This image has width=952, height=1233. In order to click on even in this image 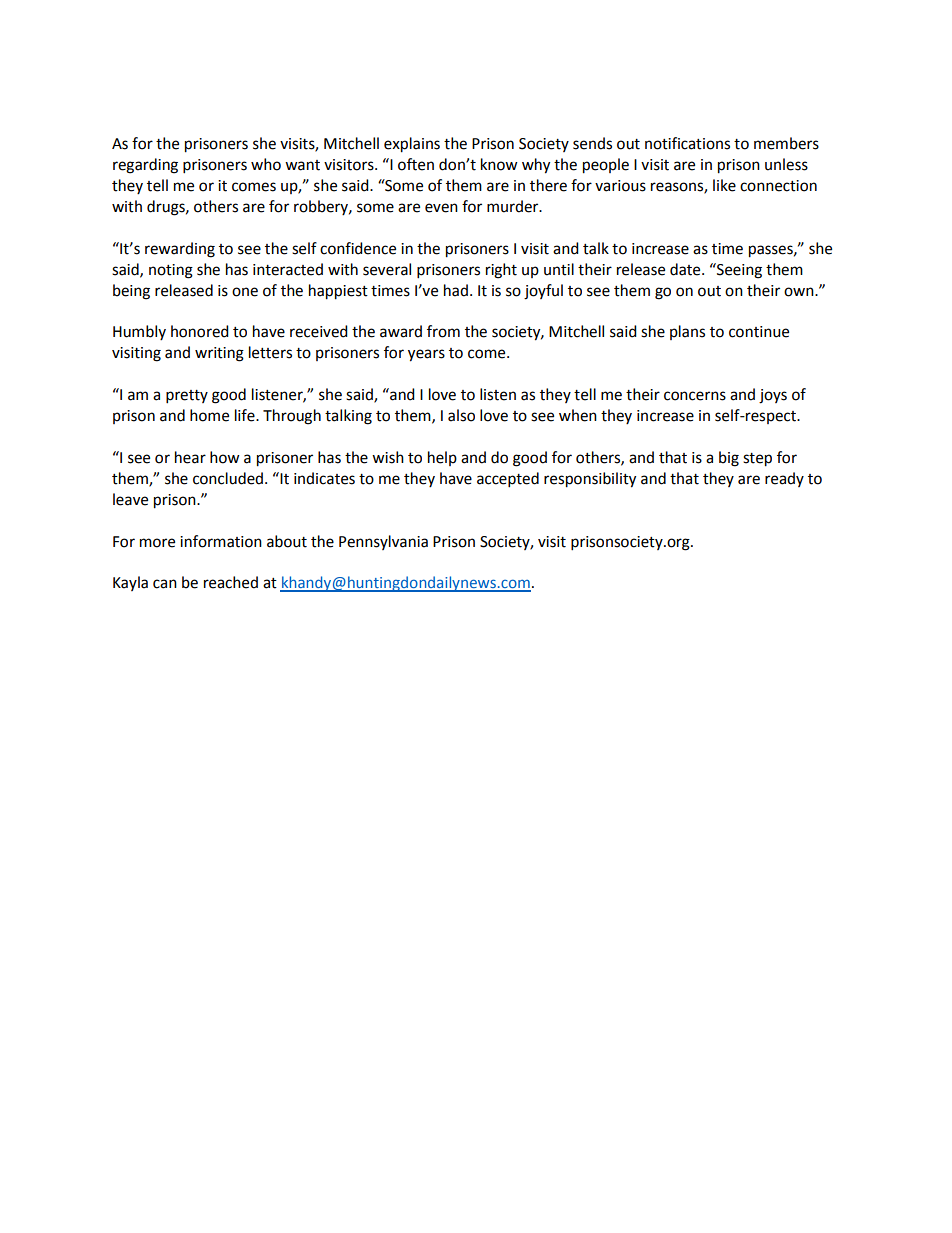, I will do `click(441, 208)`.
